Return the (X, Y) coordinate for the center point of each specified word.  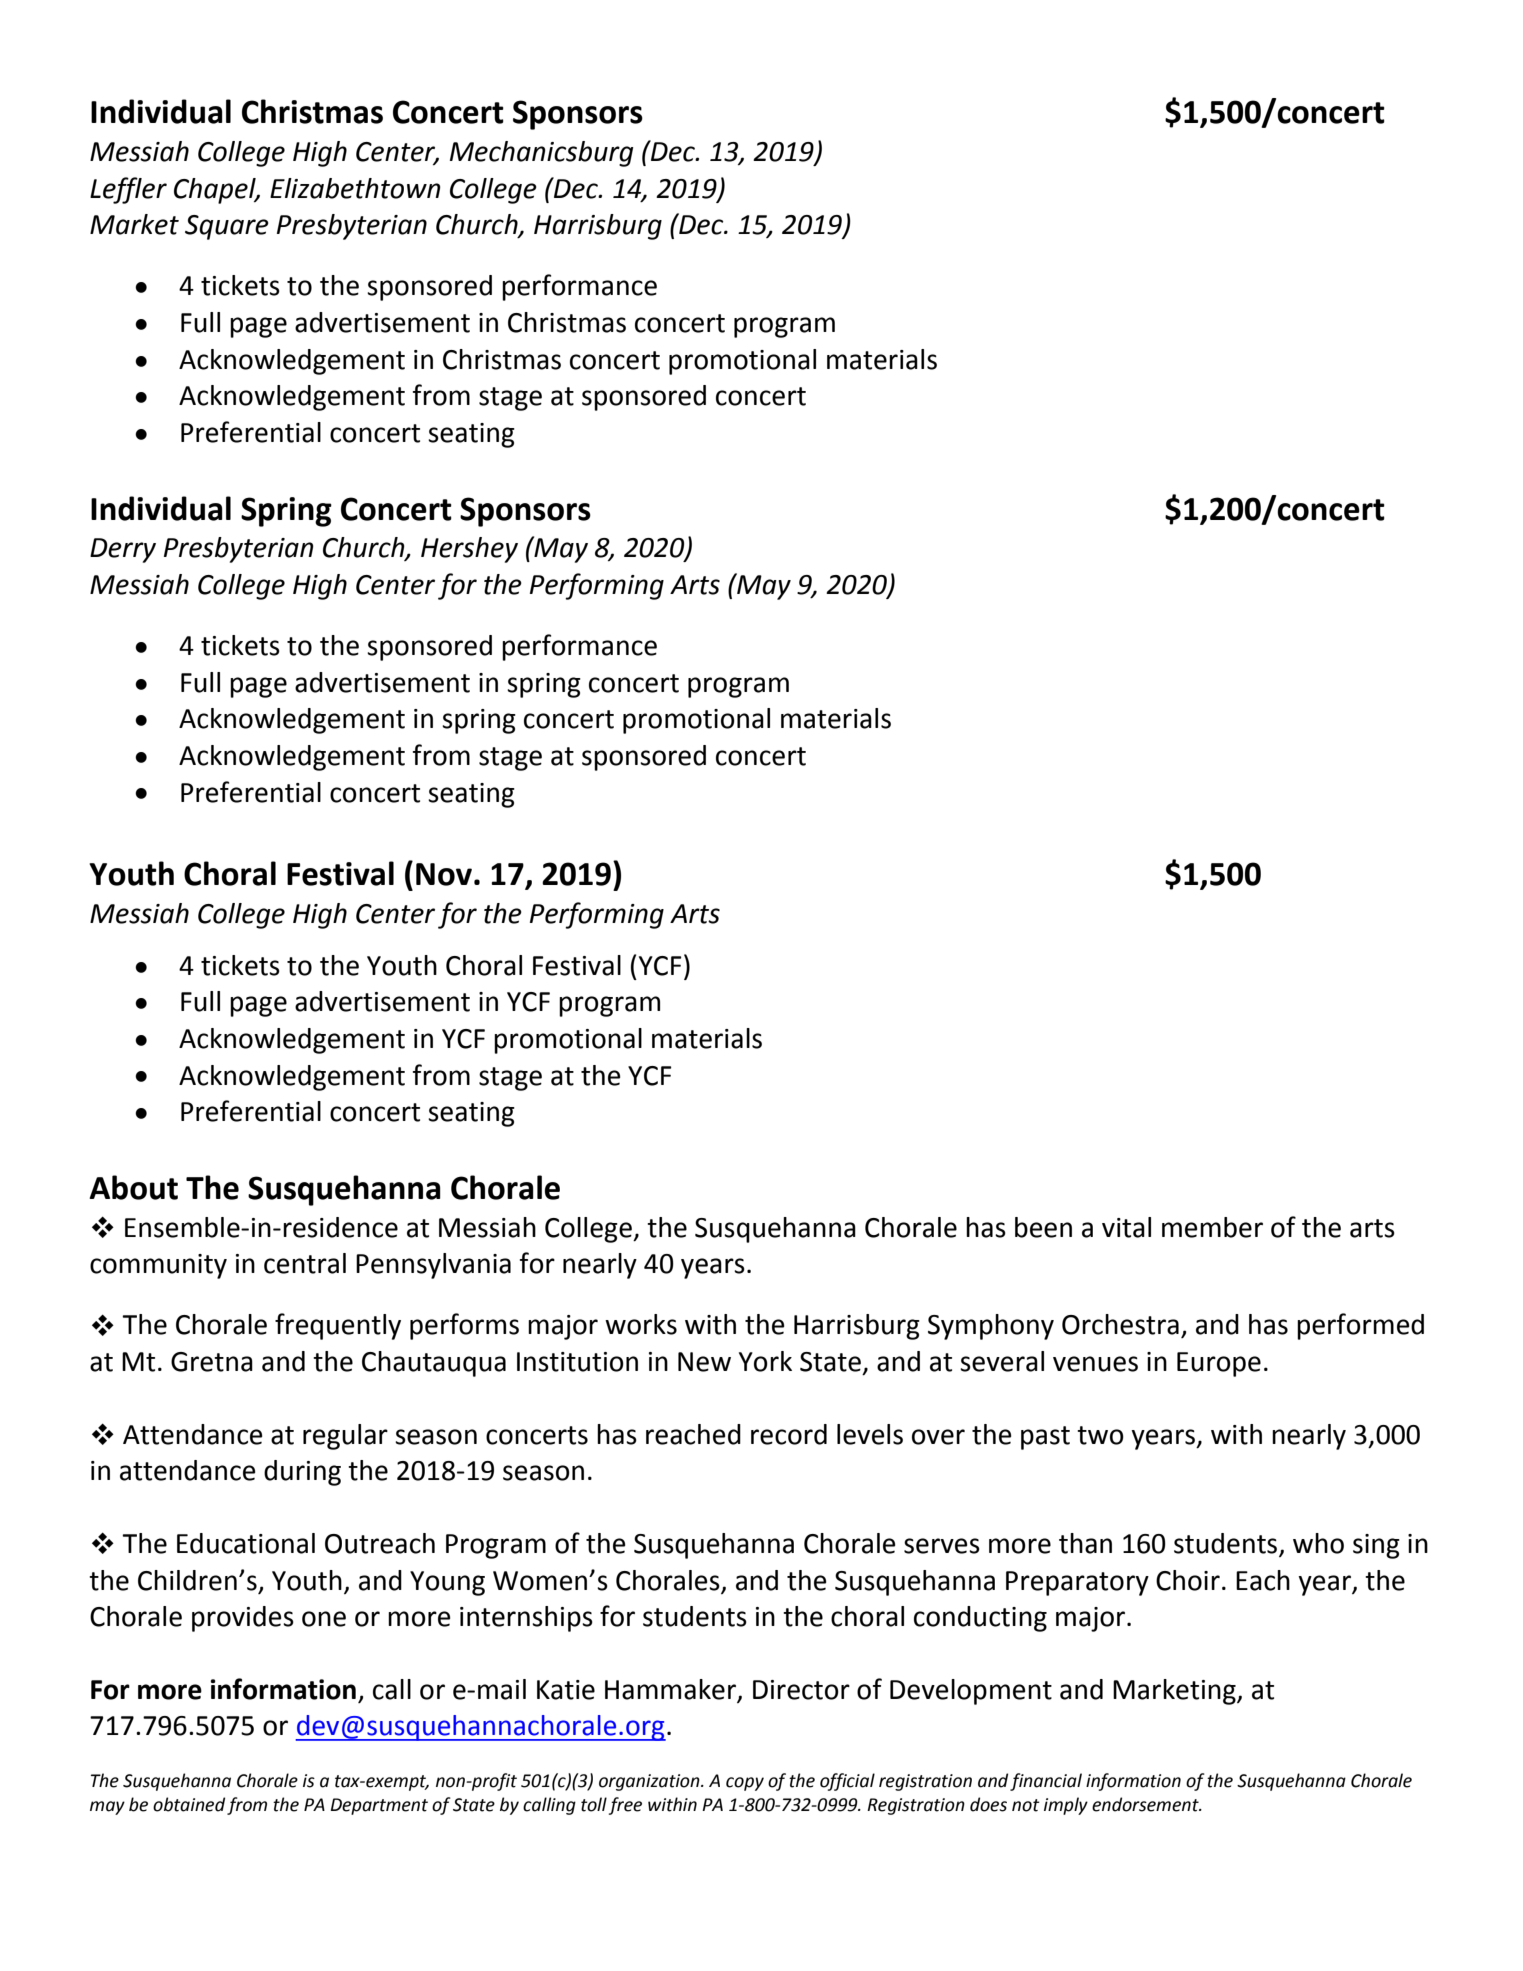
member (1212, 1227)
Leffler (128, 190)
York (765, 1361)
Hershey (469, 550)
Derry (123, 550)
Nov (444, 874)
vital (1126, 1227)
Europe (1219, 1364)
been (1043, 1227)
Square (227, 227)
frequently (338, 1326)
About (133, 1187)
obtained (189, 1804)
